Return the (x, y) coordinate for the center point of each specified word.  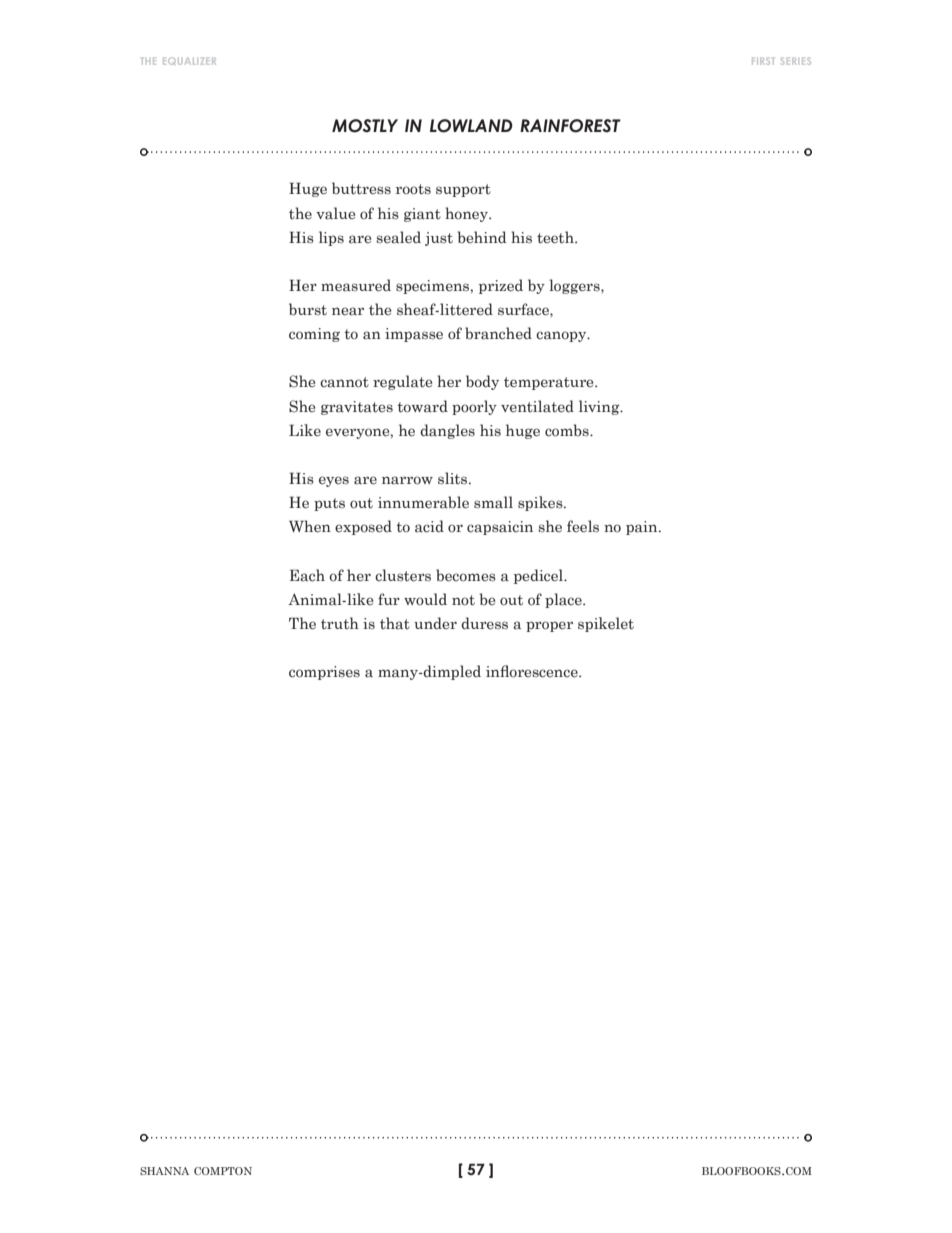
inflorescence (533, 671)
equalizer (189, 61)
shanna (164, 1171)
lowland (471, 126)
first (763, 61)
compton (223, 1171)
